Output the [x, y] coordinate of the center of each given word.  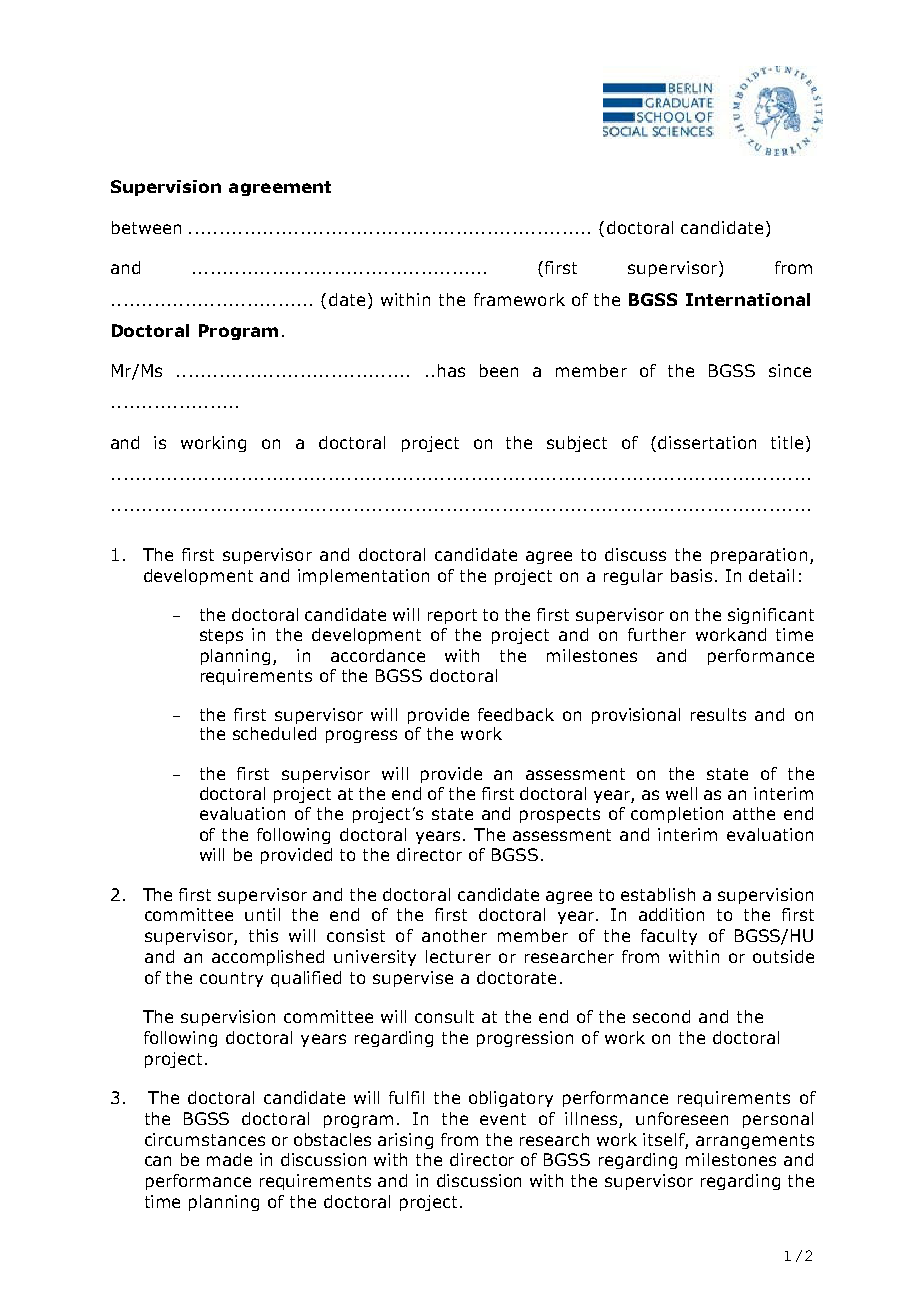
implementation [363, 577]
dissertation [707, 442]
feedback [516, 714]
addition [671, 914]
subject [577, 444]
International [748, 299]
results [718, 714]
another [454, 935]
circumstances [205, 1139]
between [146, 227]
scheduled [274, 733]
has [451, 370]
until [262, 914]
